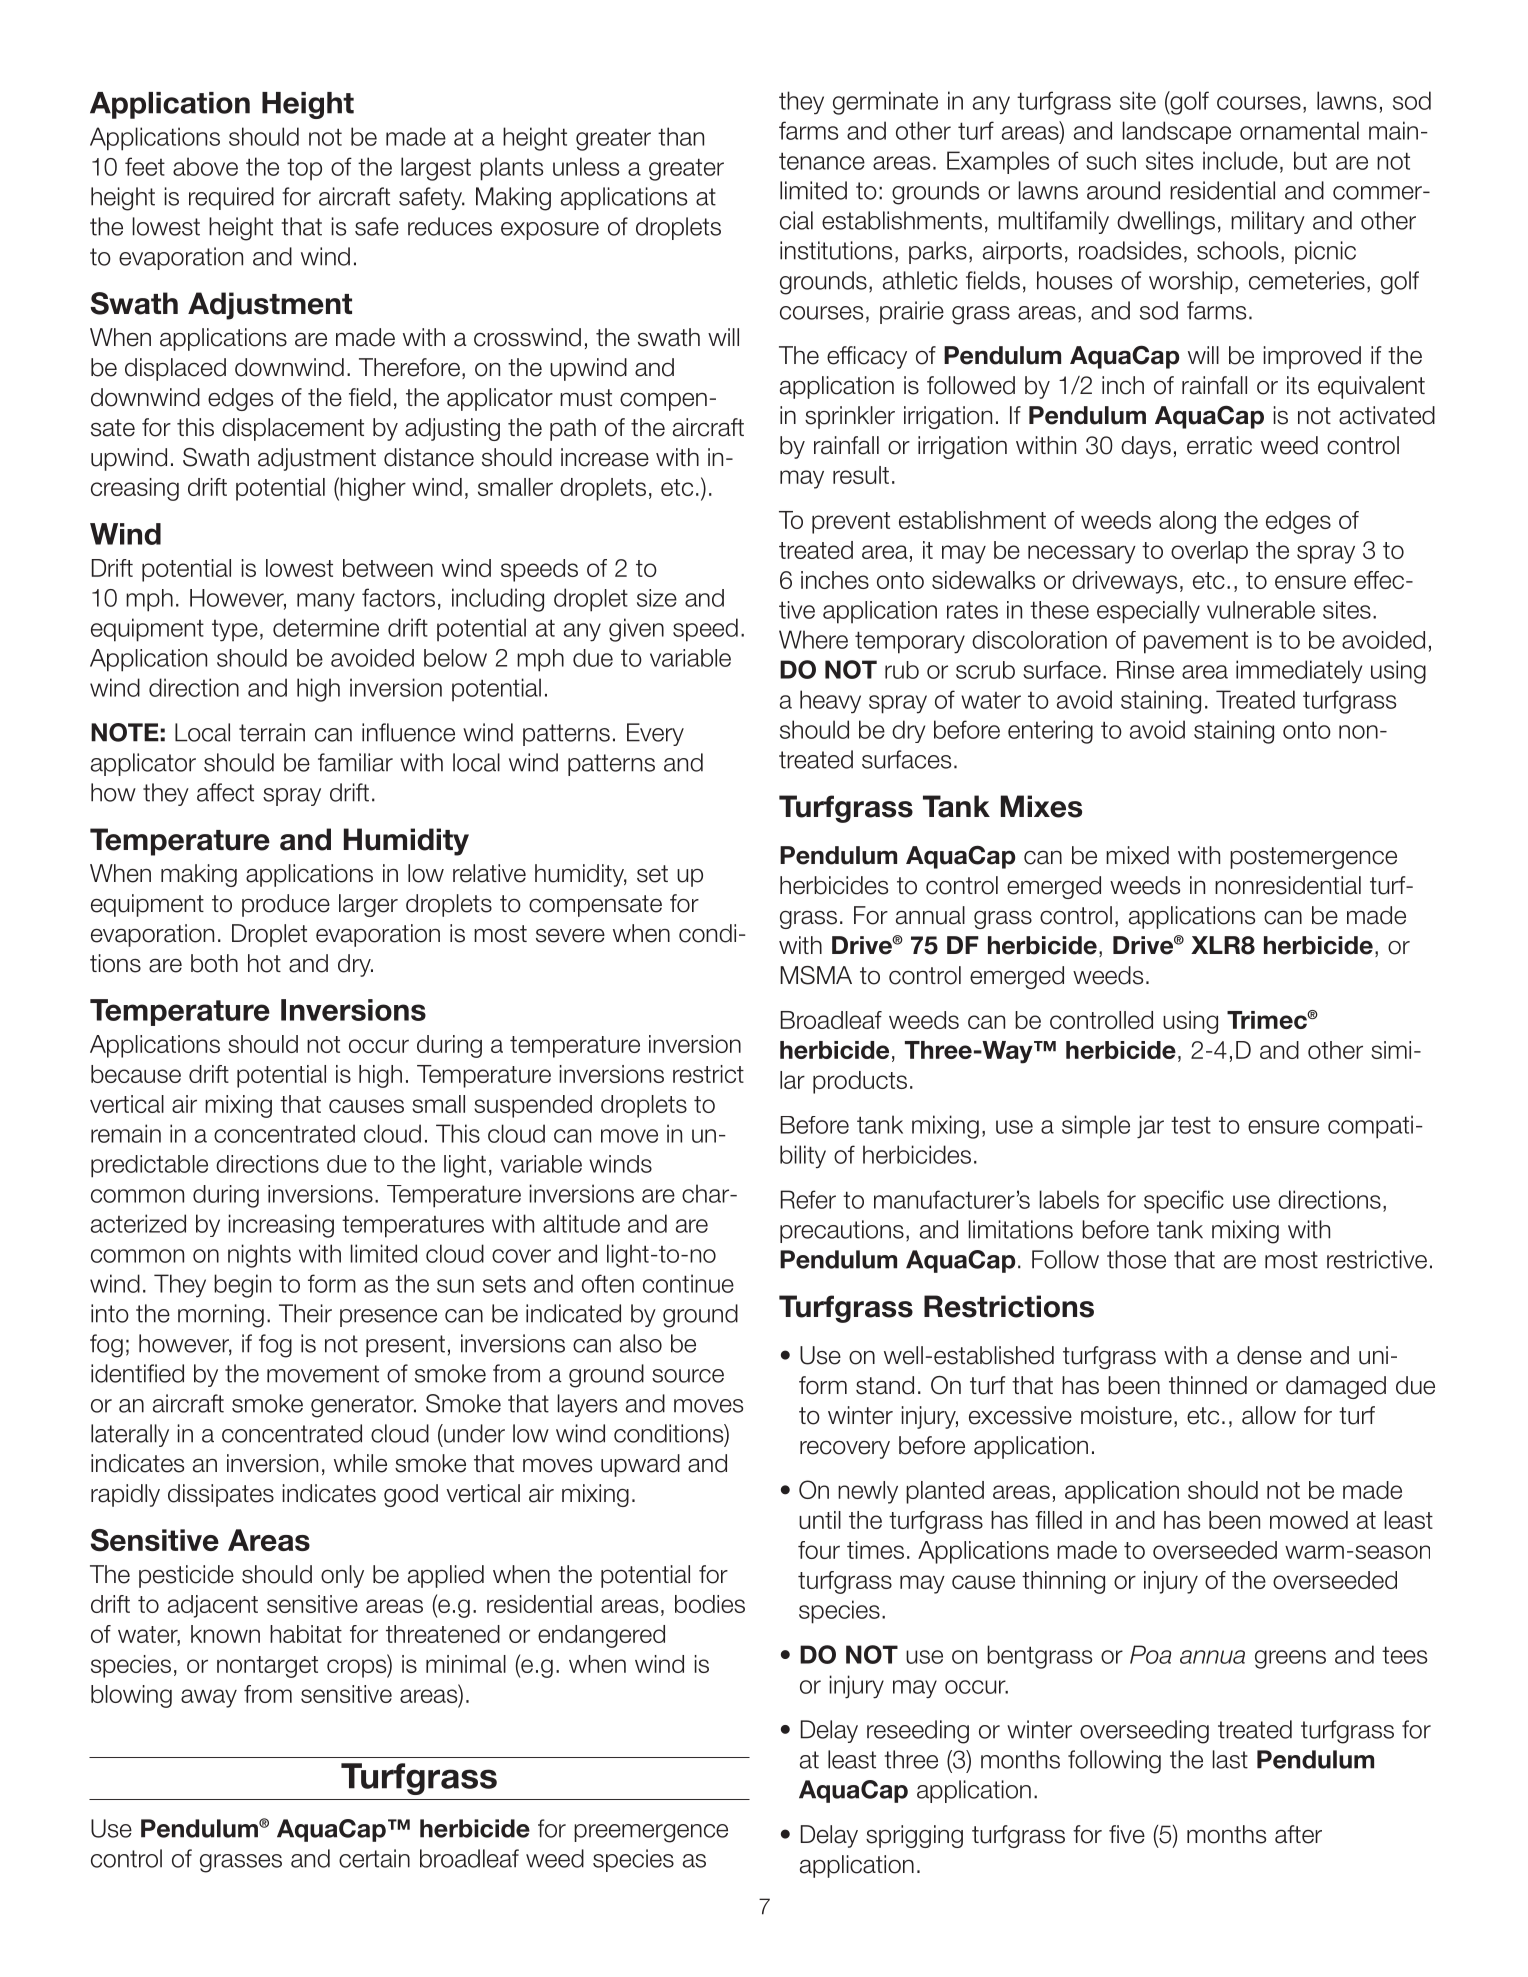  What do you see at coordinates (918, 1732) in the document?
I see `reseeding` at bounding box center [918, 1732].
